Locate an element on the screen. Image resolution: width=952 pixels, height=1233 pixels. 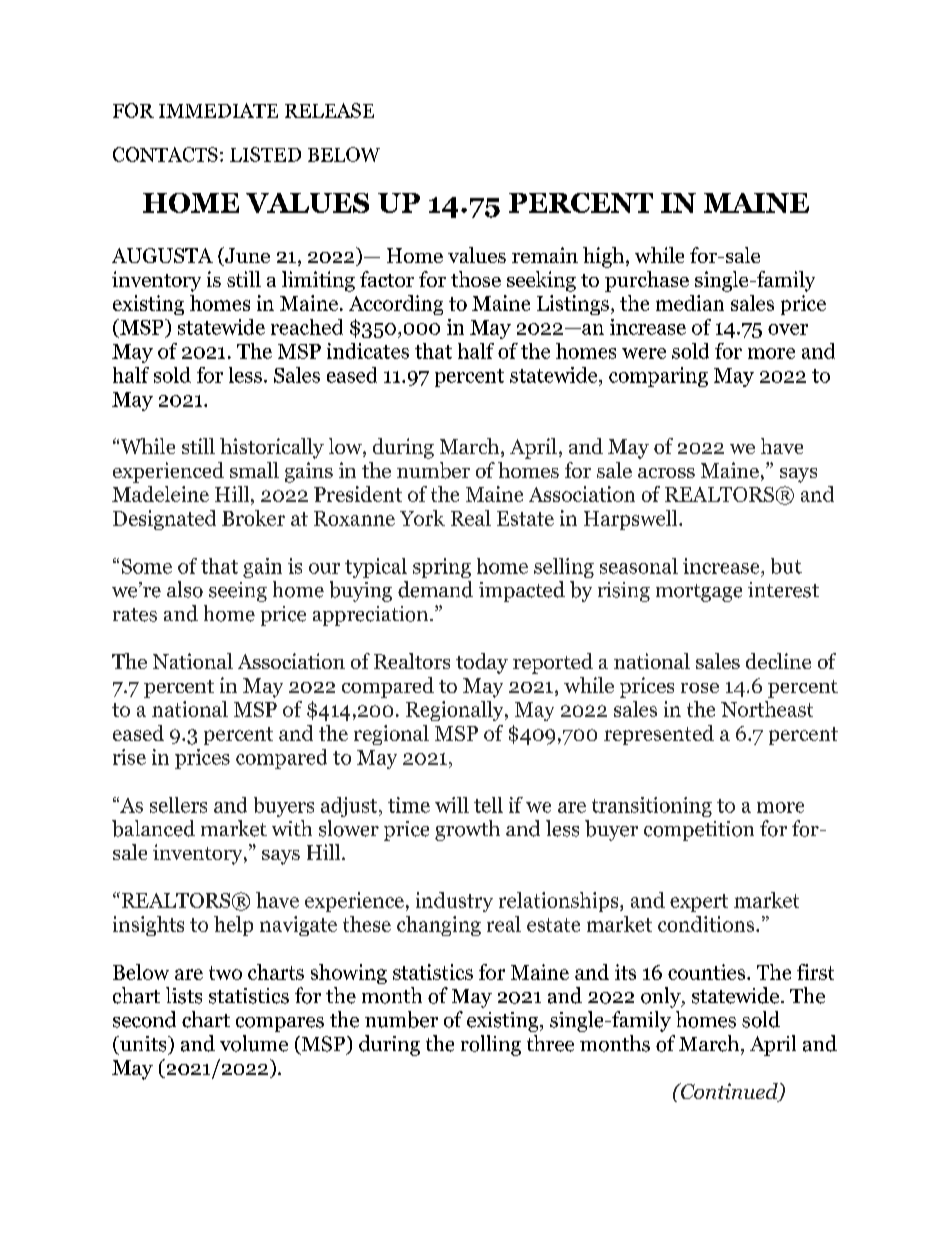
volume is located at coordinates (254, 1043).
